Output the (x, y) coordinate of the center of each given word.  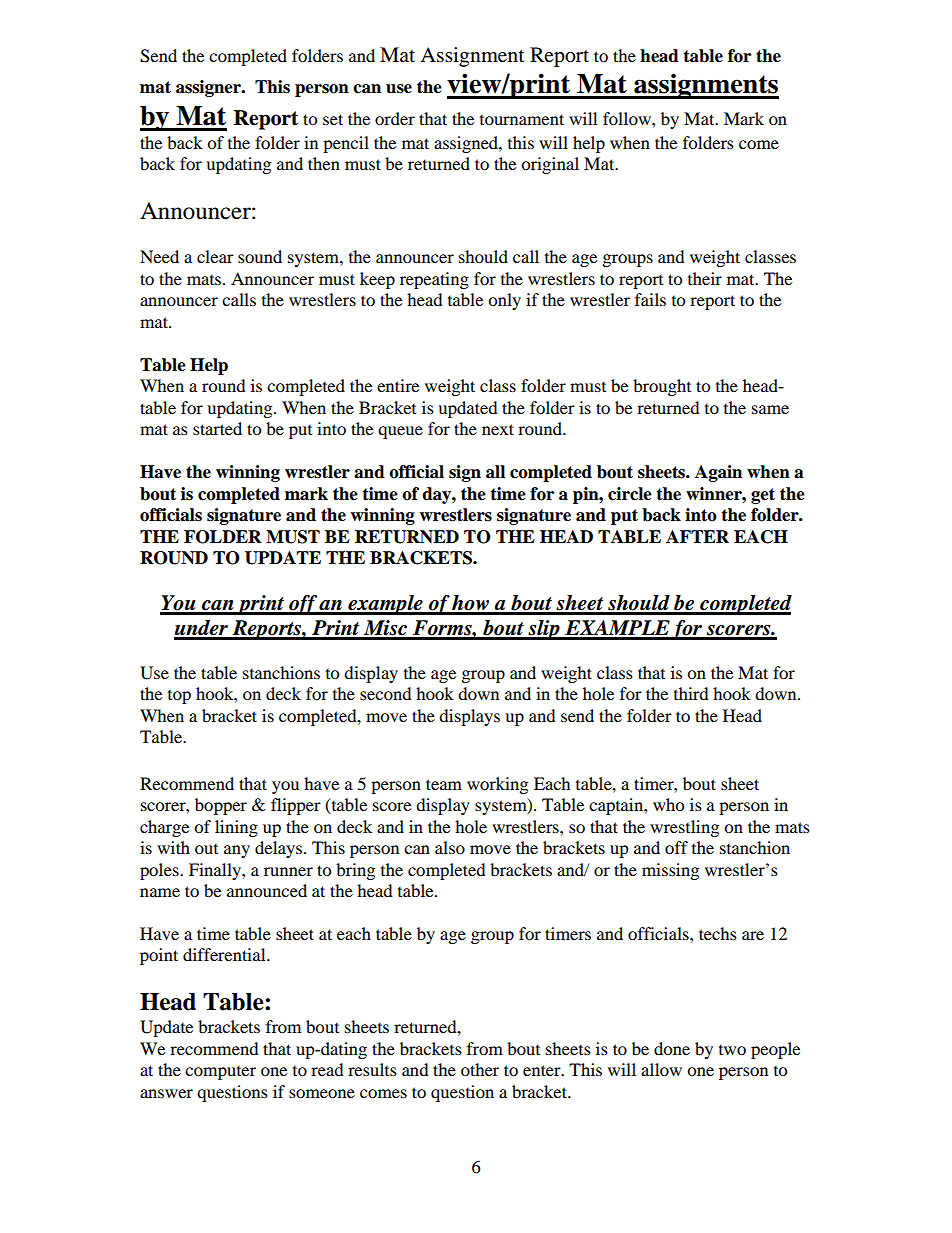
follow (628, 118)
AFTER (697, 536)
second (385, 693)
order (395, 118)
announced (267, 890)
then (324, 163)
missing (670, 871)
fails (650, 299)
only (504, 301)
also (450, 847)
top (179, 696)
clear (215, 256)
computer (220, 1072)
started (217, 428)
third (691, 693)
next (498, 429)
